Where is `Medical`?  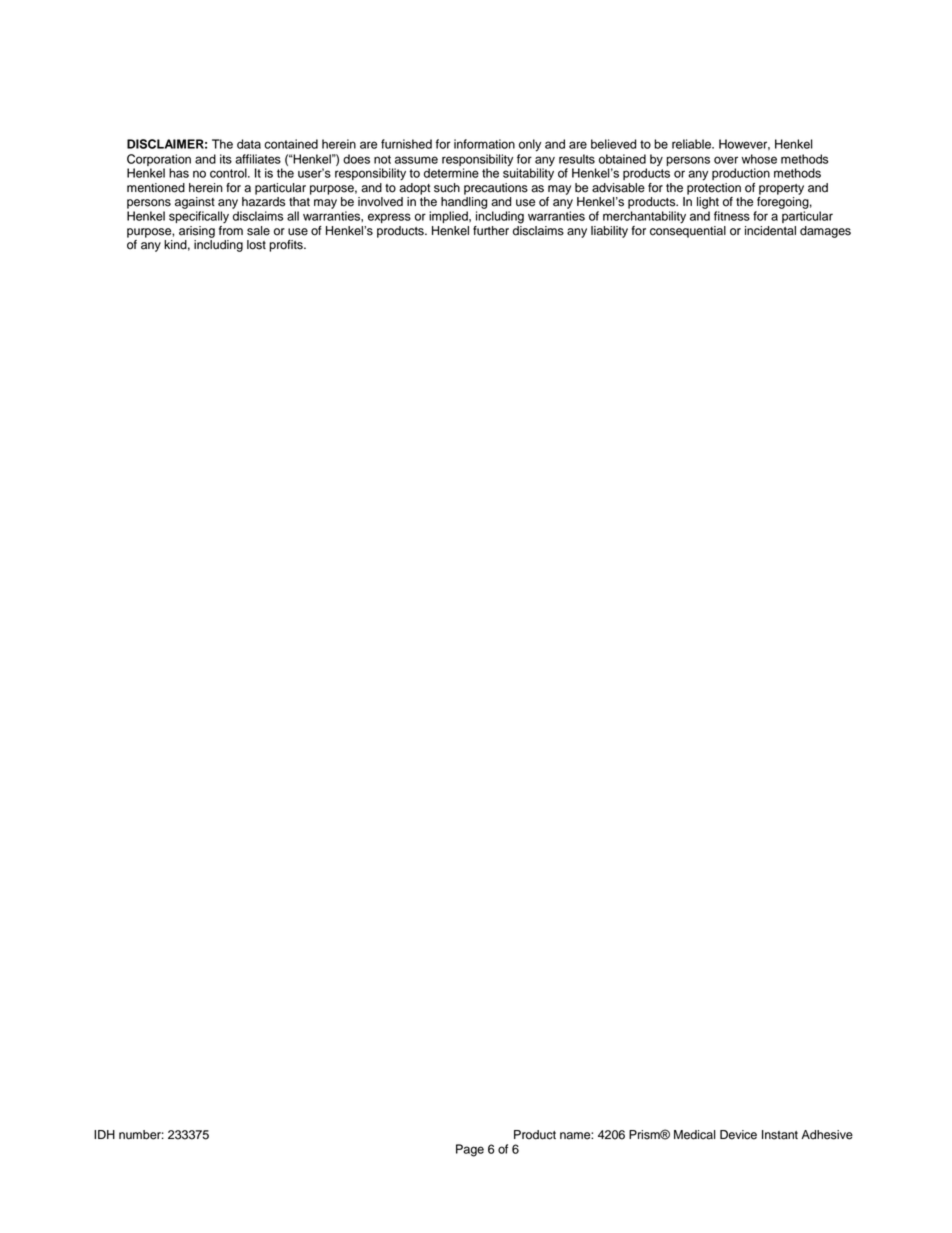
Medical is located at coordinates (695, 1135).
